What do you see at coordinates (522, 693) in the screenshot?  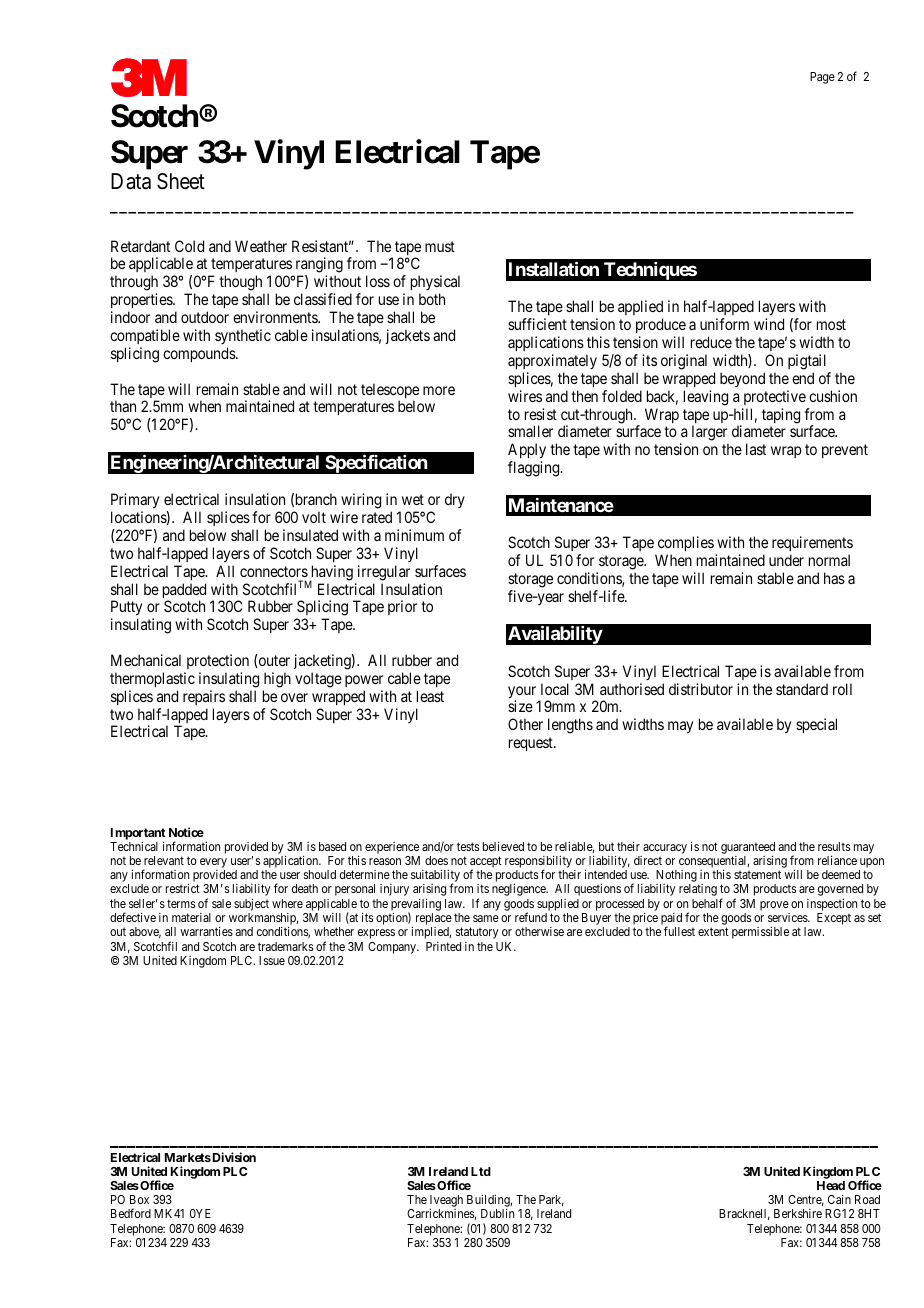 I see `your` at bounding box center [522, 693].
